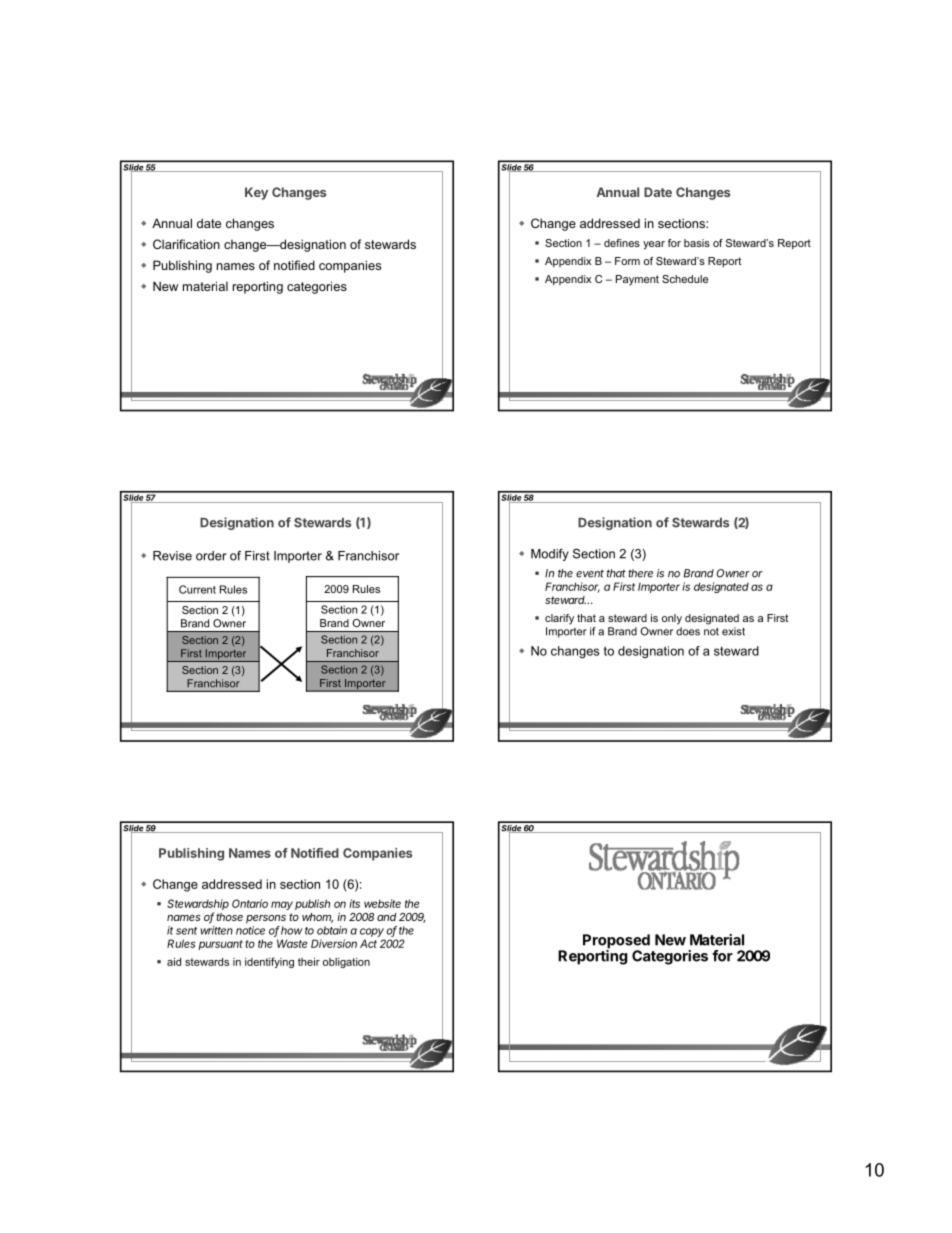 Image resolution: width=952 pixels, height=1233 pixels. What do you see at coordinates (372, 932) in the document?
I see `copy` at bounding box center [372, 932].
